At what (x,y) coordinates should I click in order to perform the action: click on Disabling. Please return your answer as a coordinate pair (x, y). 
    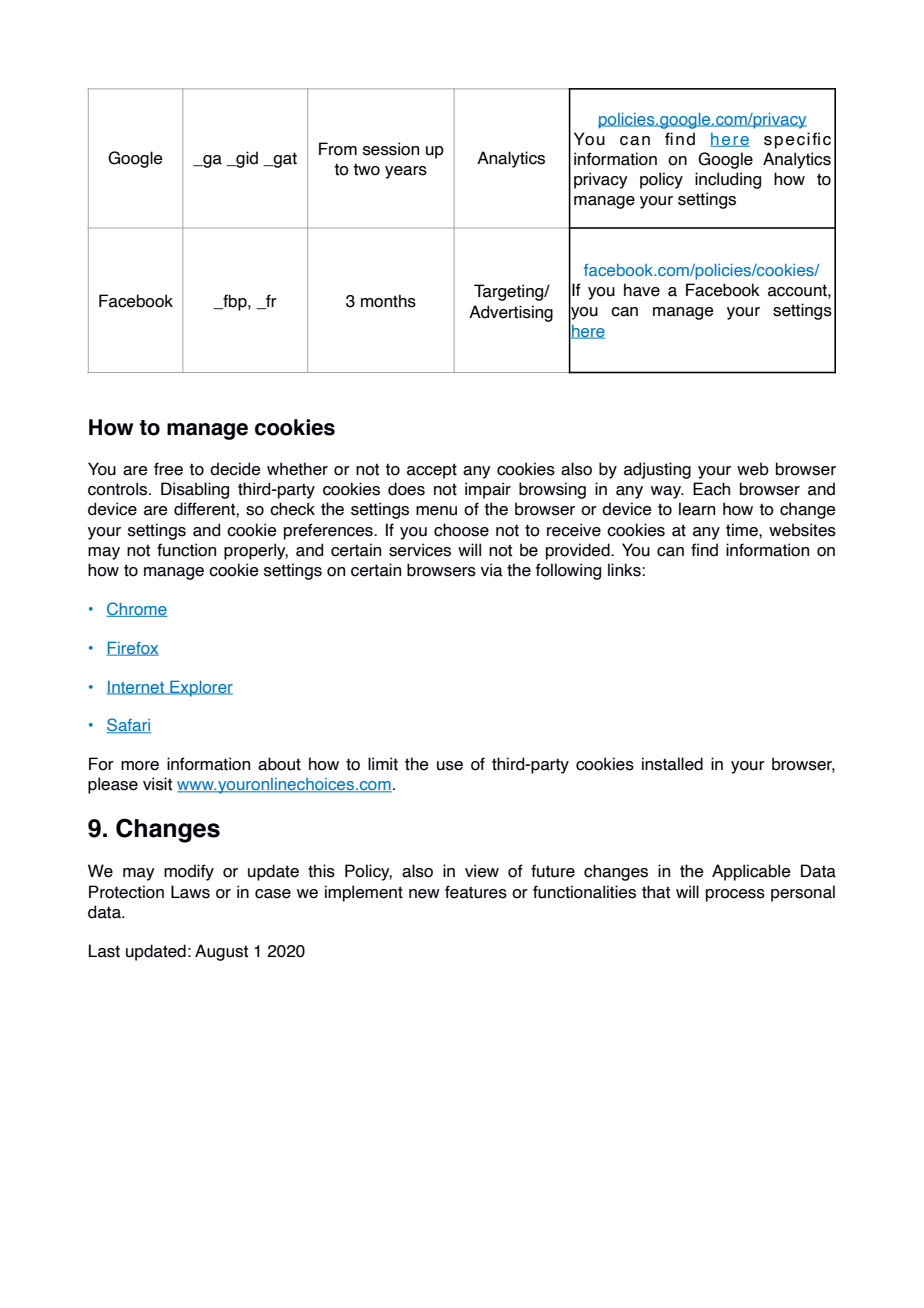
    Looking at the image, I should click on (195, 490).
